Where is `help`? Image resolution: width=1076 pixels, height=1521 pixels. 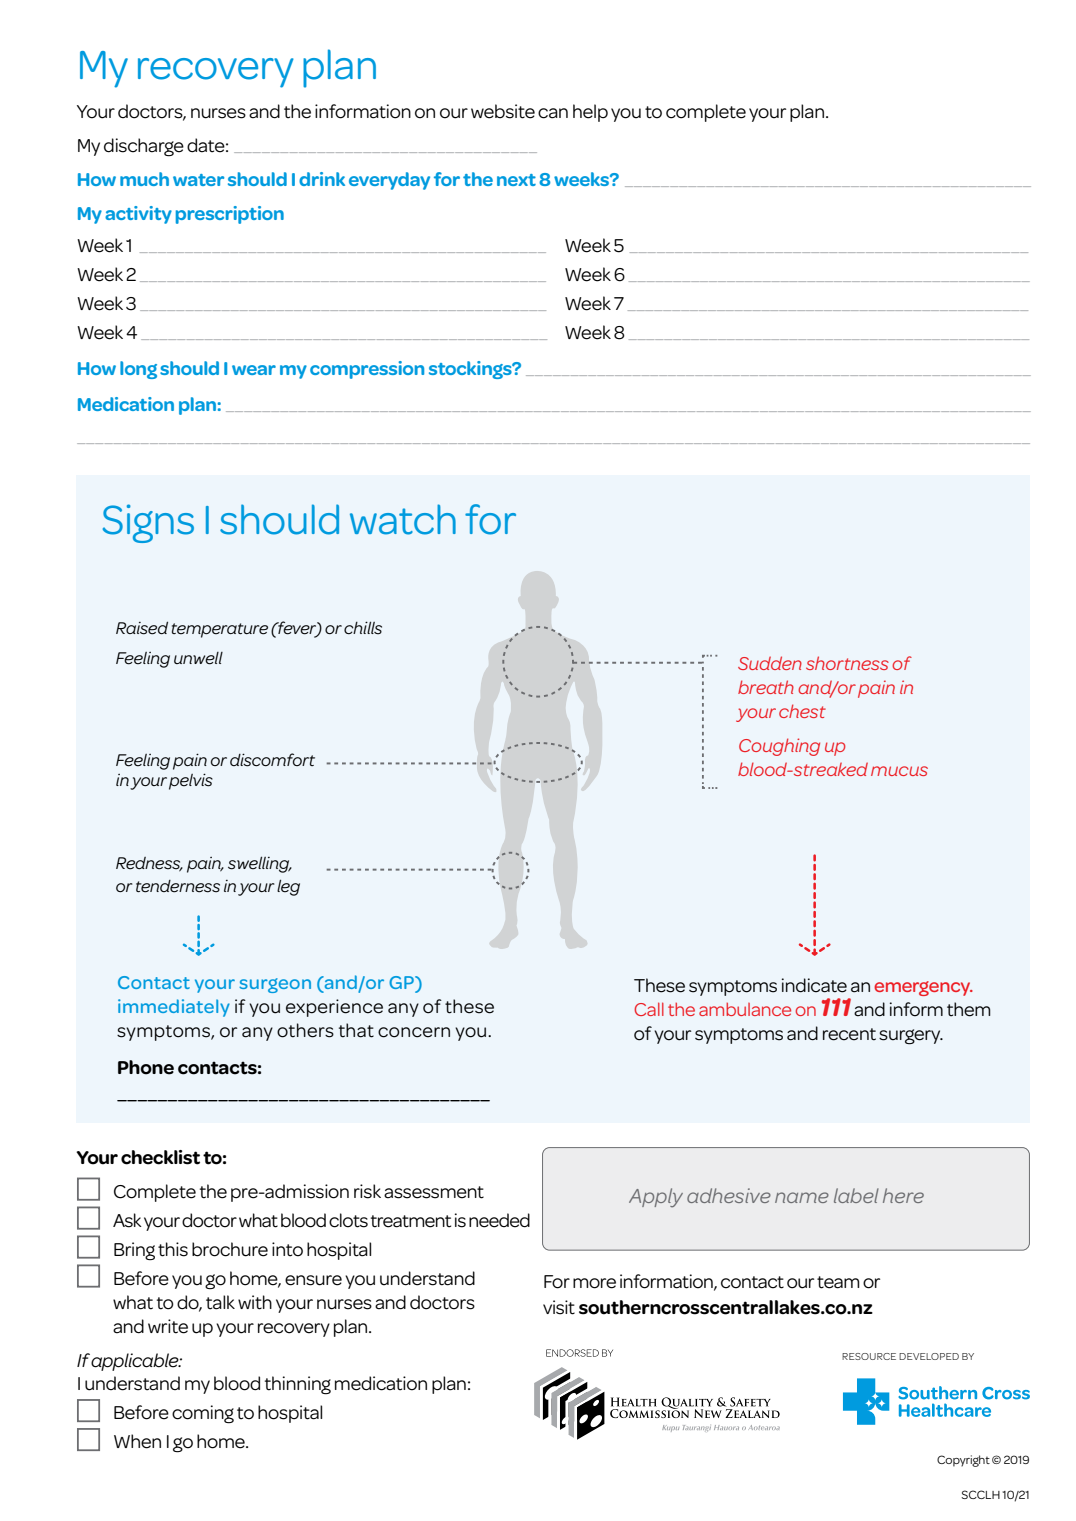
help is located at coordinates (590, 113).
